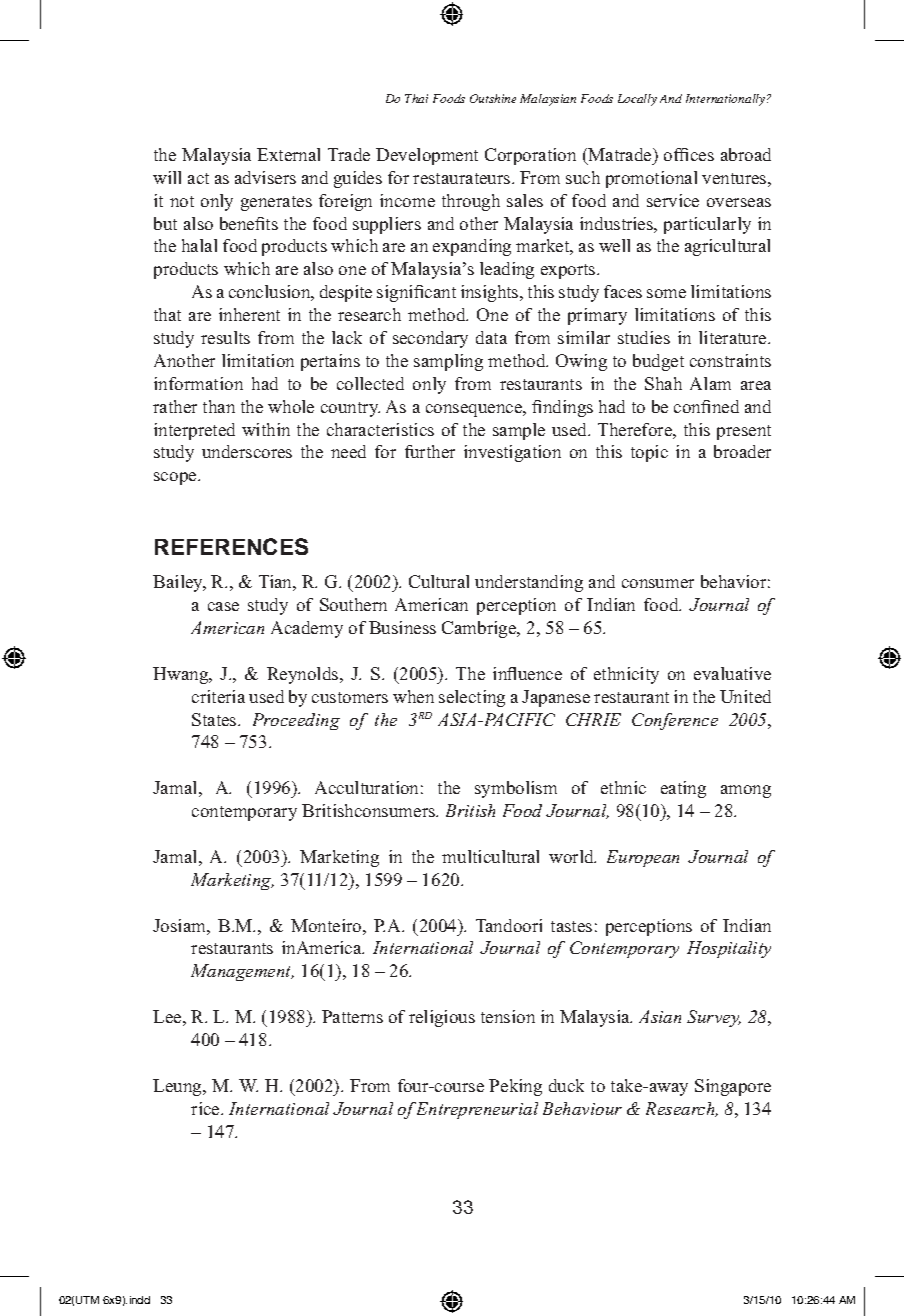 The height and width of the screenshot is (1316, 904). Describe the element at coordinates (206, 1108) in the screenshot. I see `rice` at that location.
